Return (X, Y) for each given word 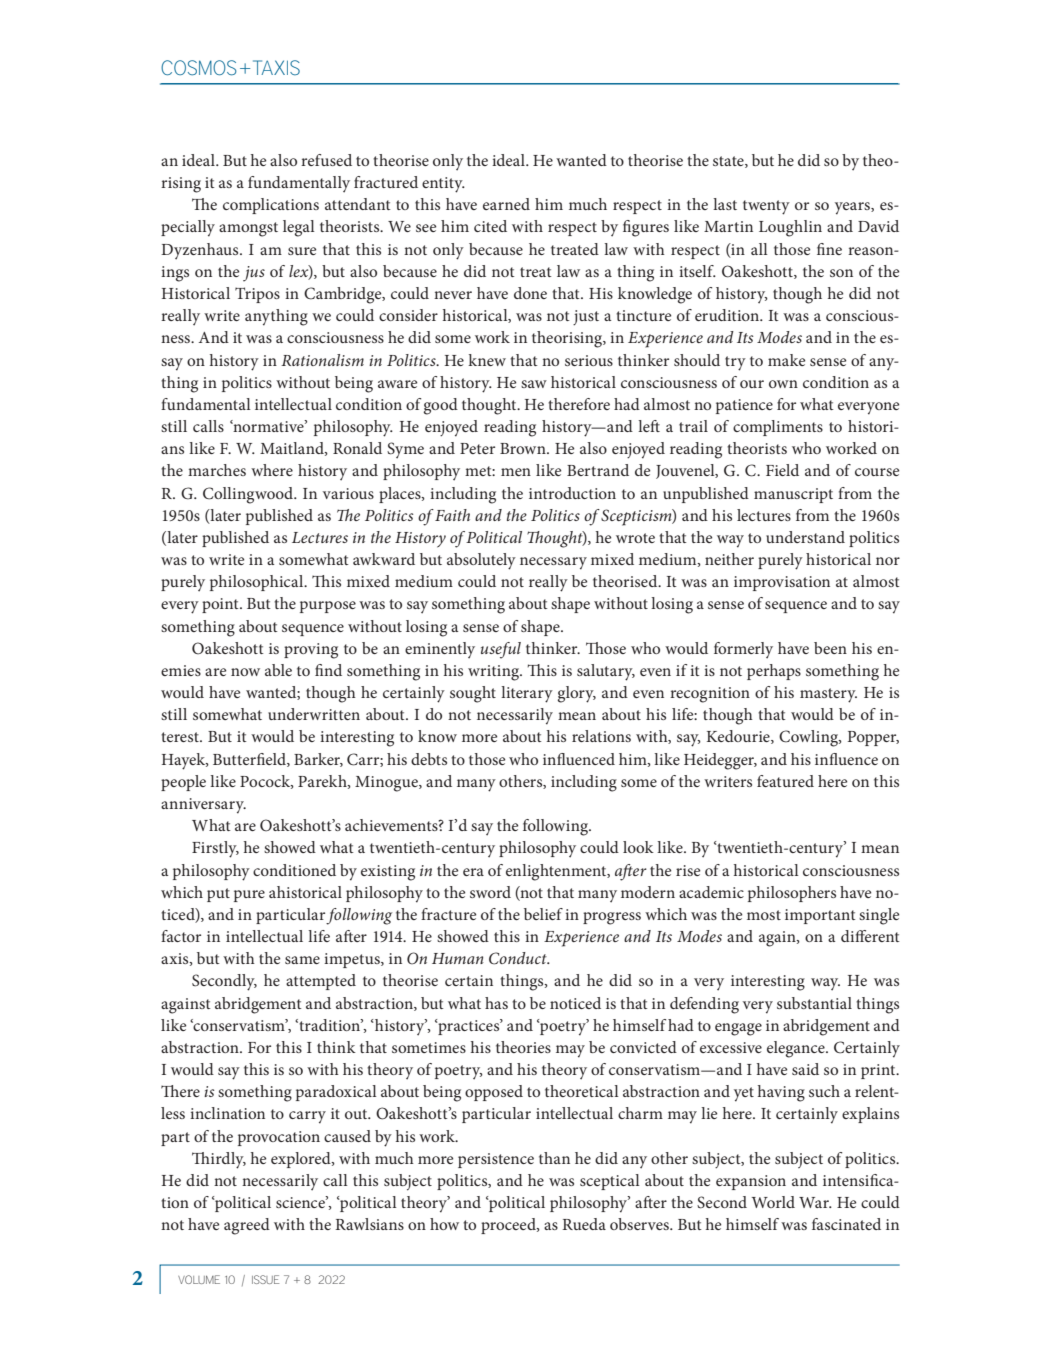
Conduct (519, 958)
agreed (247, 1226)
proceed (509, 1226)
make (786, 360)
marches (217, 470)
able (278, 670)
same (302, 960)
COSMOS (199, 68)
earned (506, 204)
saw (534, 384)
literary (527, 694)
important (820, 916)
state (729, 162)
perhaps (774, 672)
